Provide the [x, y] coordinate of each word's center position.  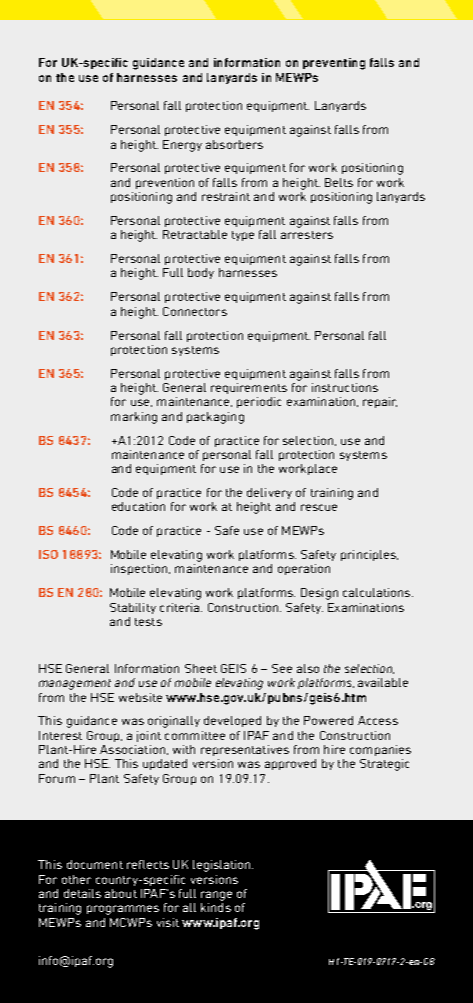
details [82, 893]
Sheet [201, 668]
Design [319, 594]
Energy [182, 146]
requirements [249, 388]
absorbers [234, 144]
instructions [345, 387]
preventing [334, 64]
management [75, 684]
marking [134, 418]
